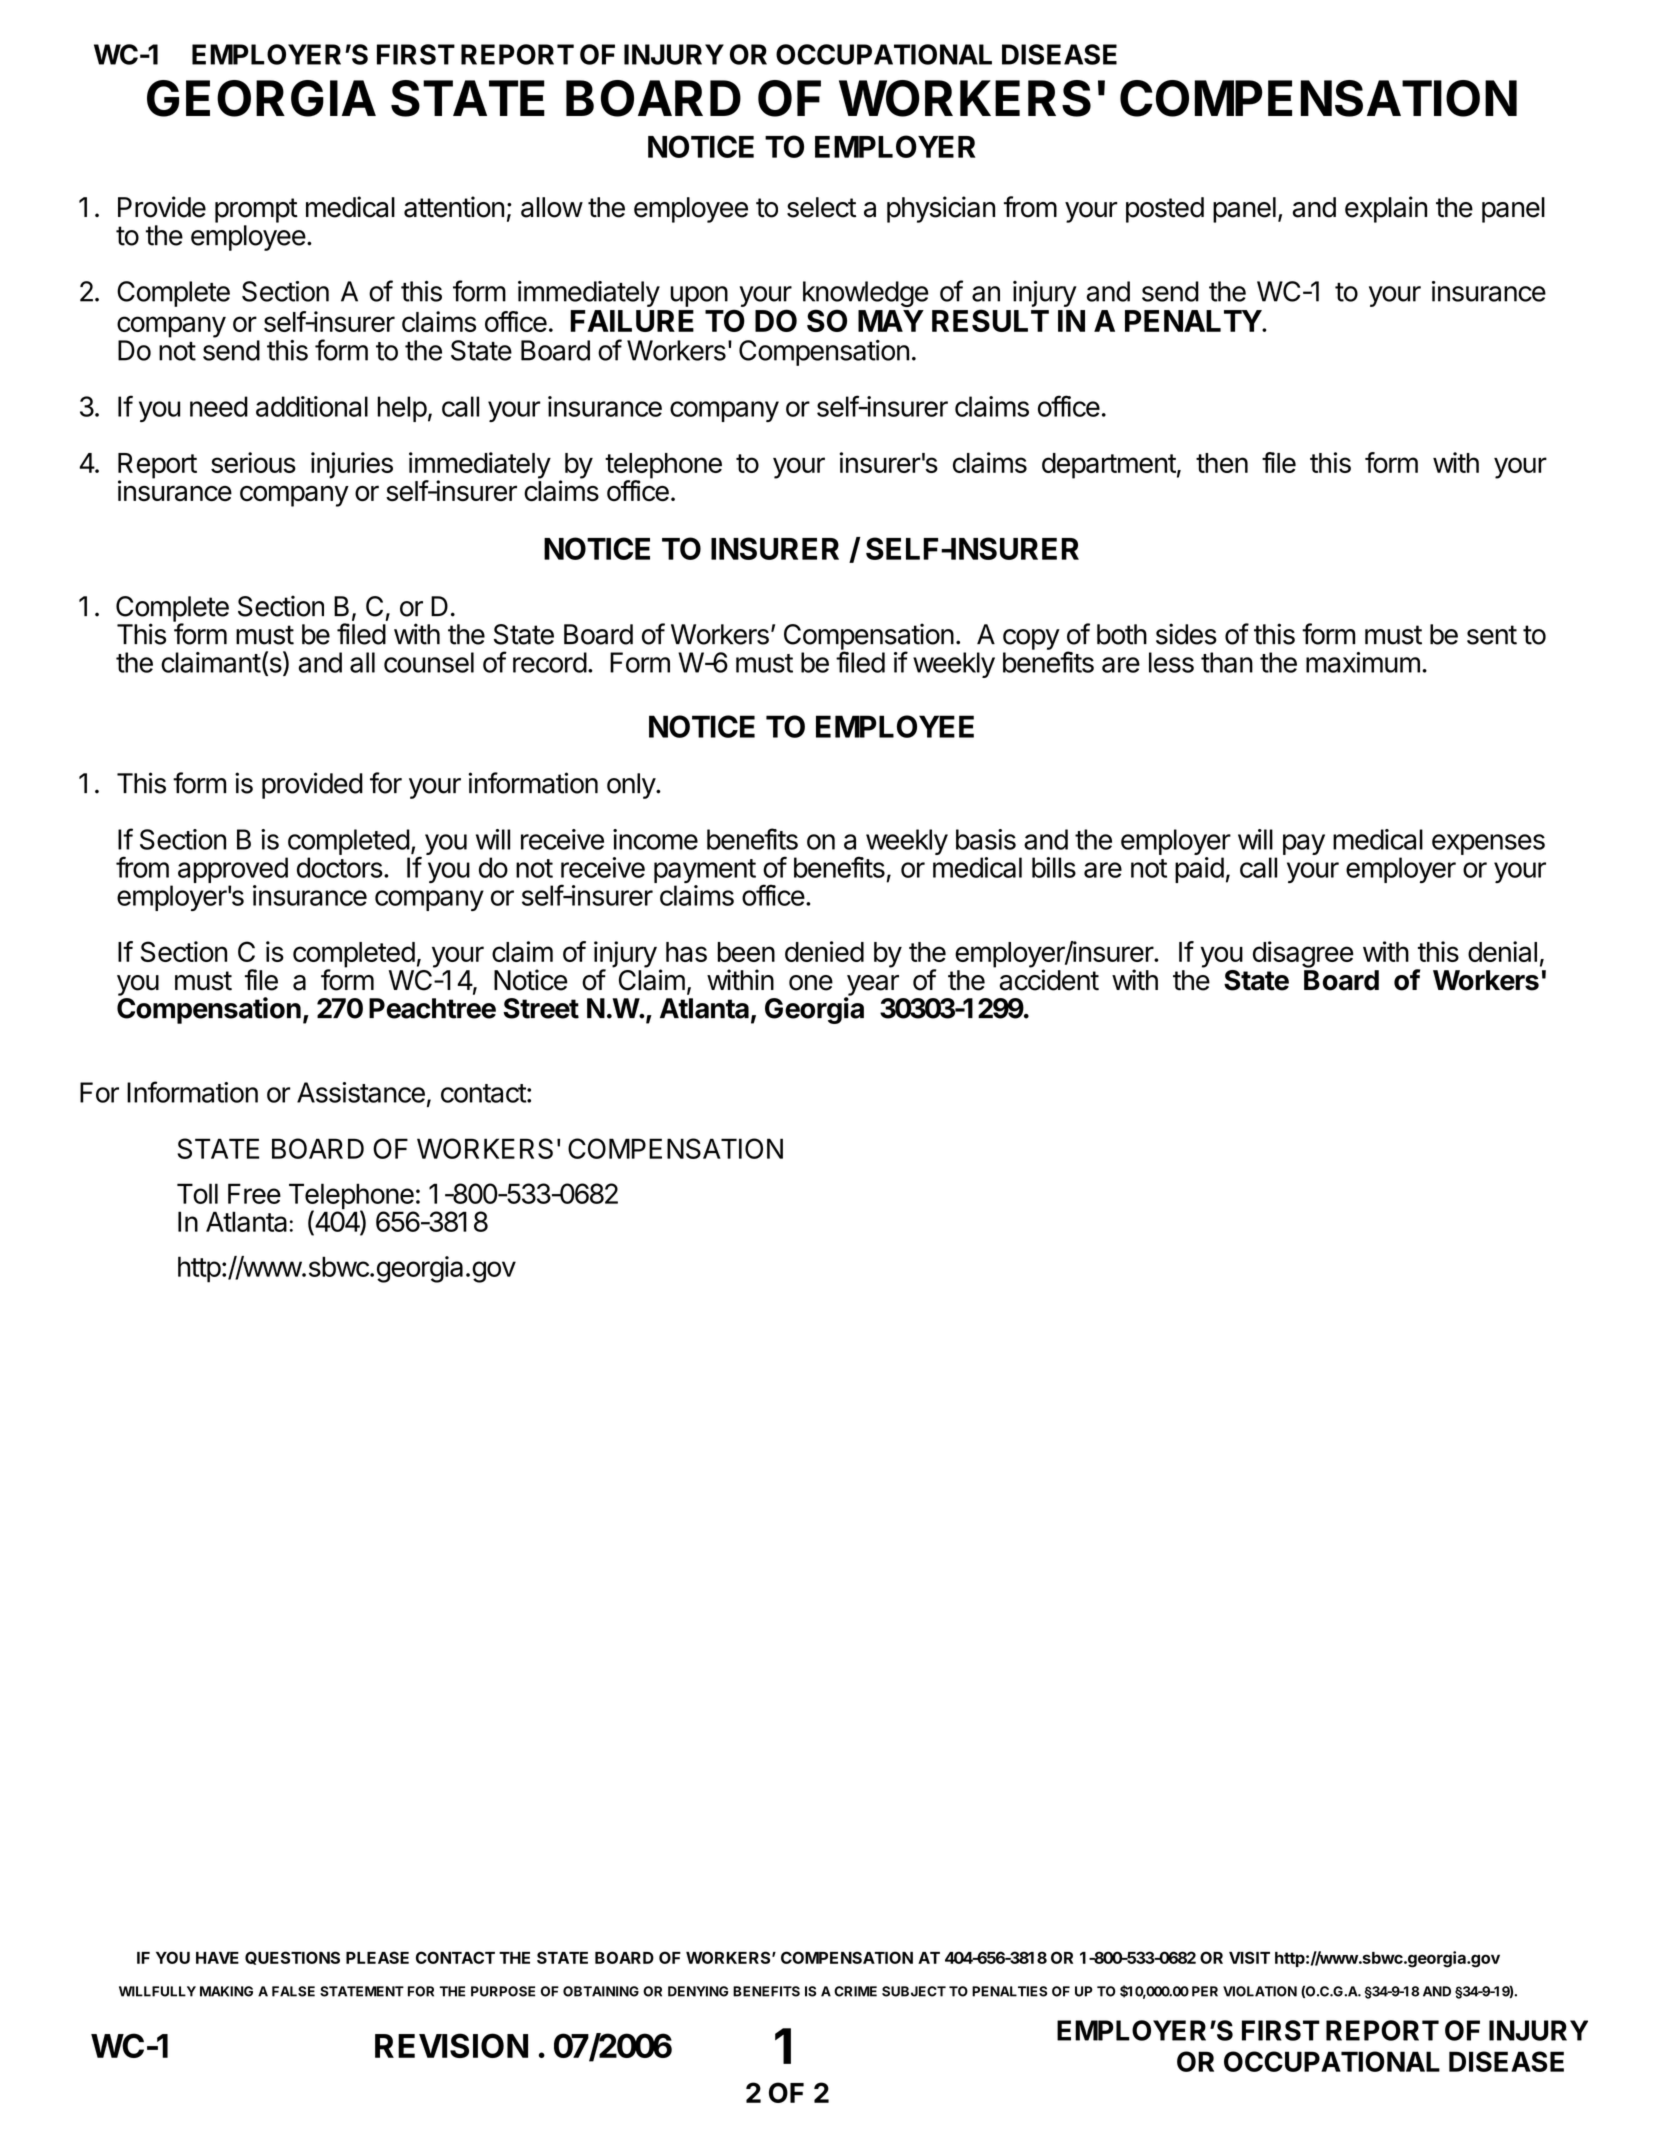 The height and width of the screenshot is (2151, 1663). Describe the element at coordinates (1031, 639) in the screenshot. I see `copy` at that location.
